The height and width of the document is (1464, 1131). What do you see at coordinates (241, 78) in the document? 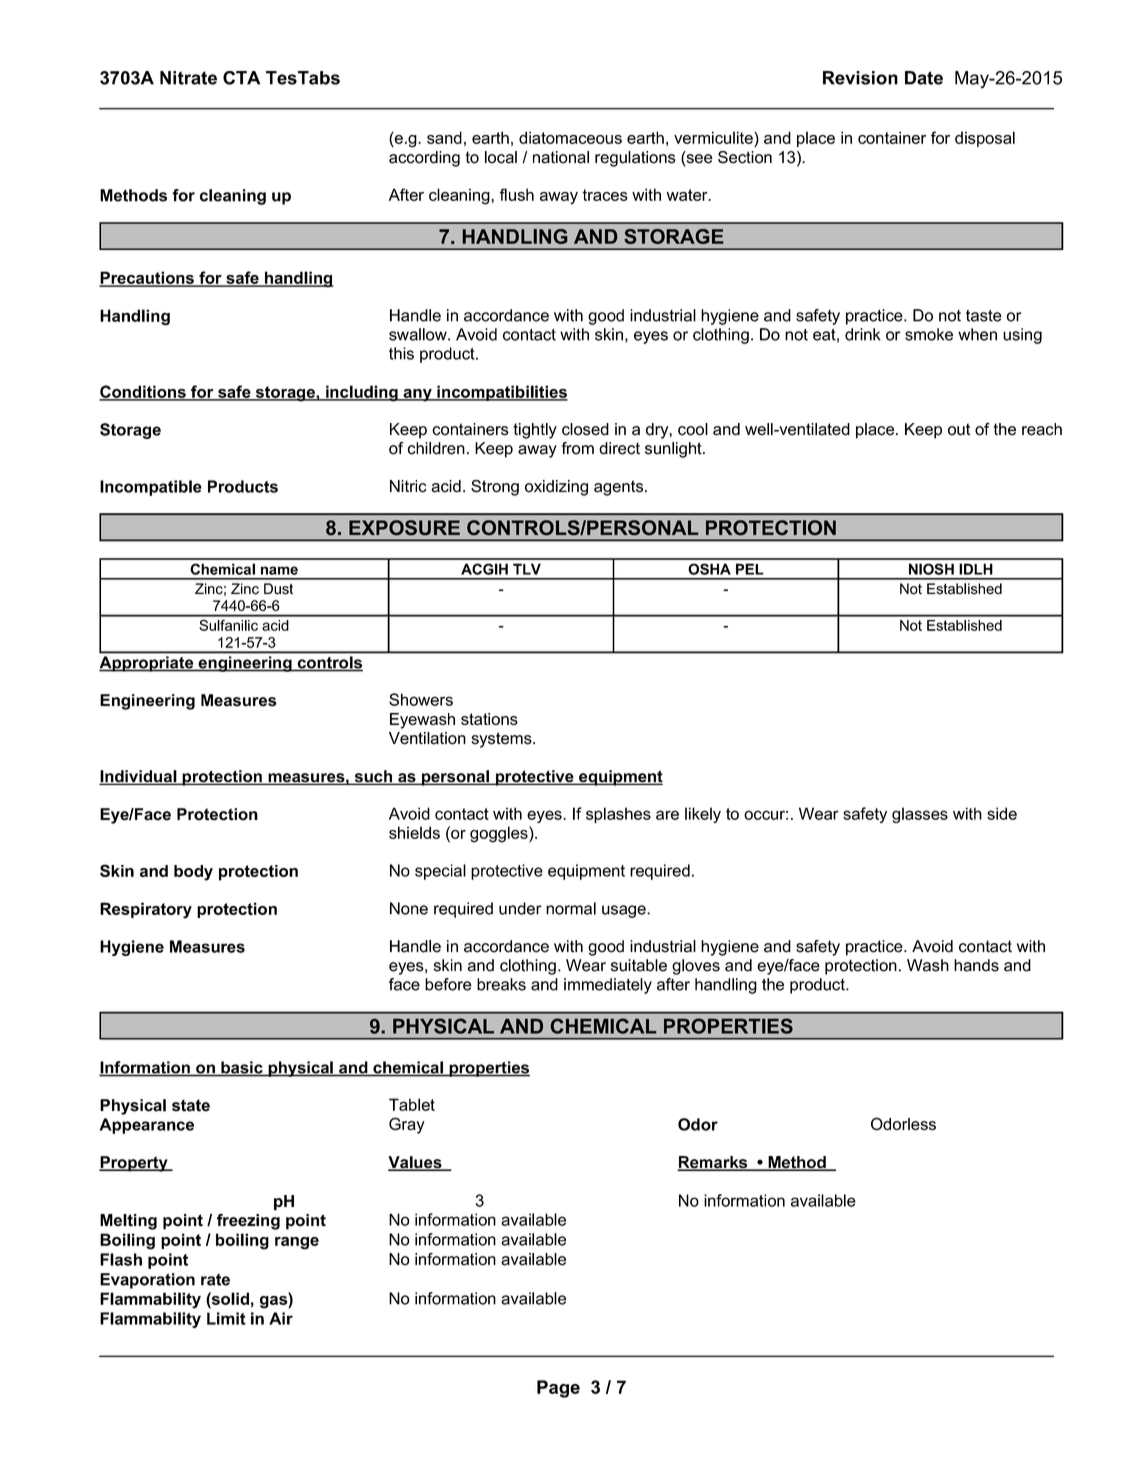
I see `CTA` at bounding box center [241, 78].
